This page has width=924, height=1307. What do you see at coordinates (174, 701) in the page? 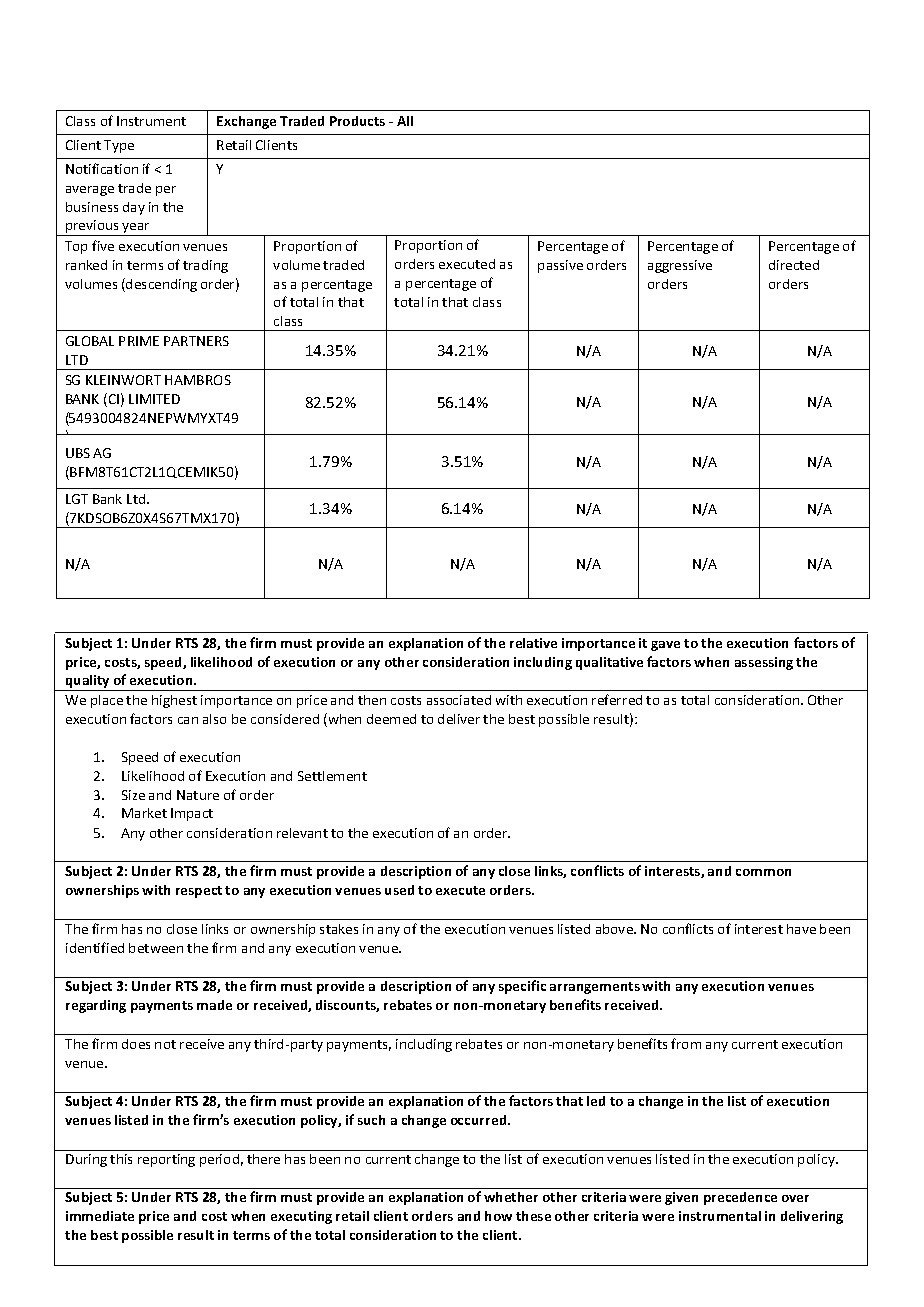
I see `highest` at bounding box center [174, 701].
